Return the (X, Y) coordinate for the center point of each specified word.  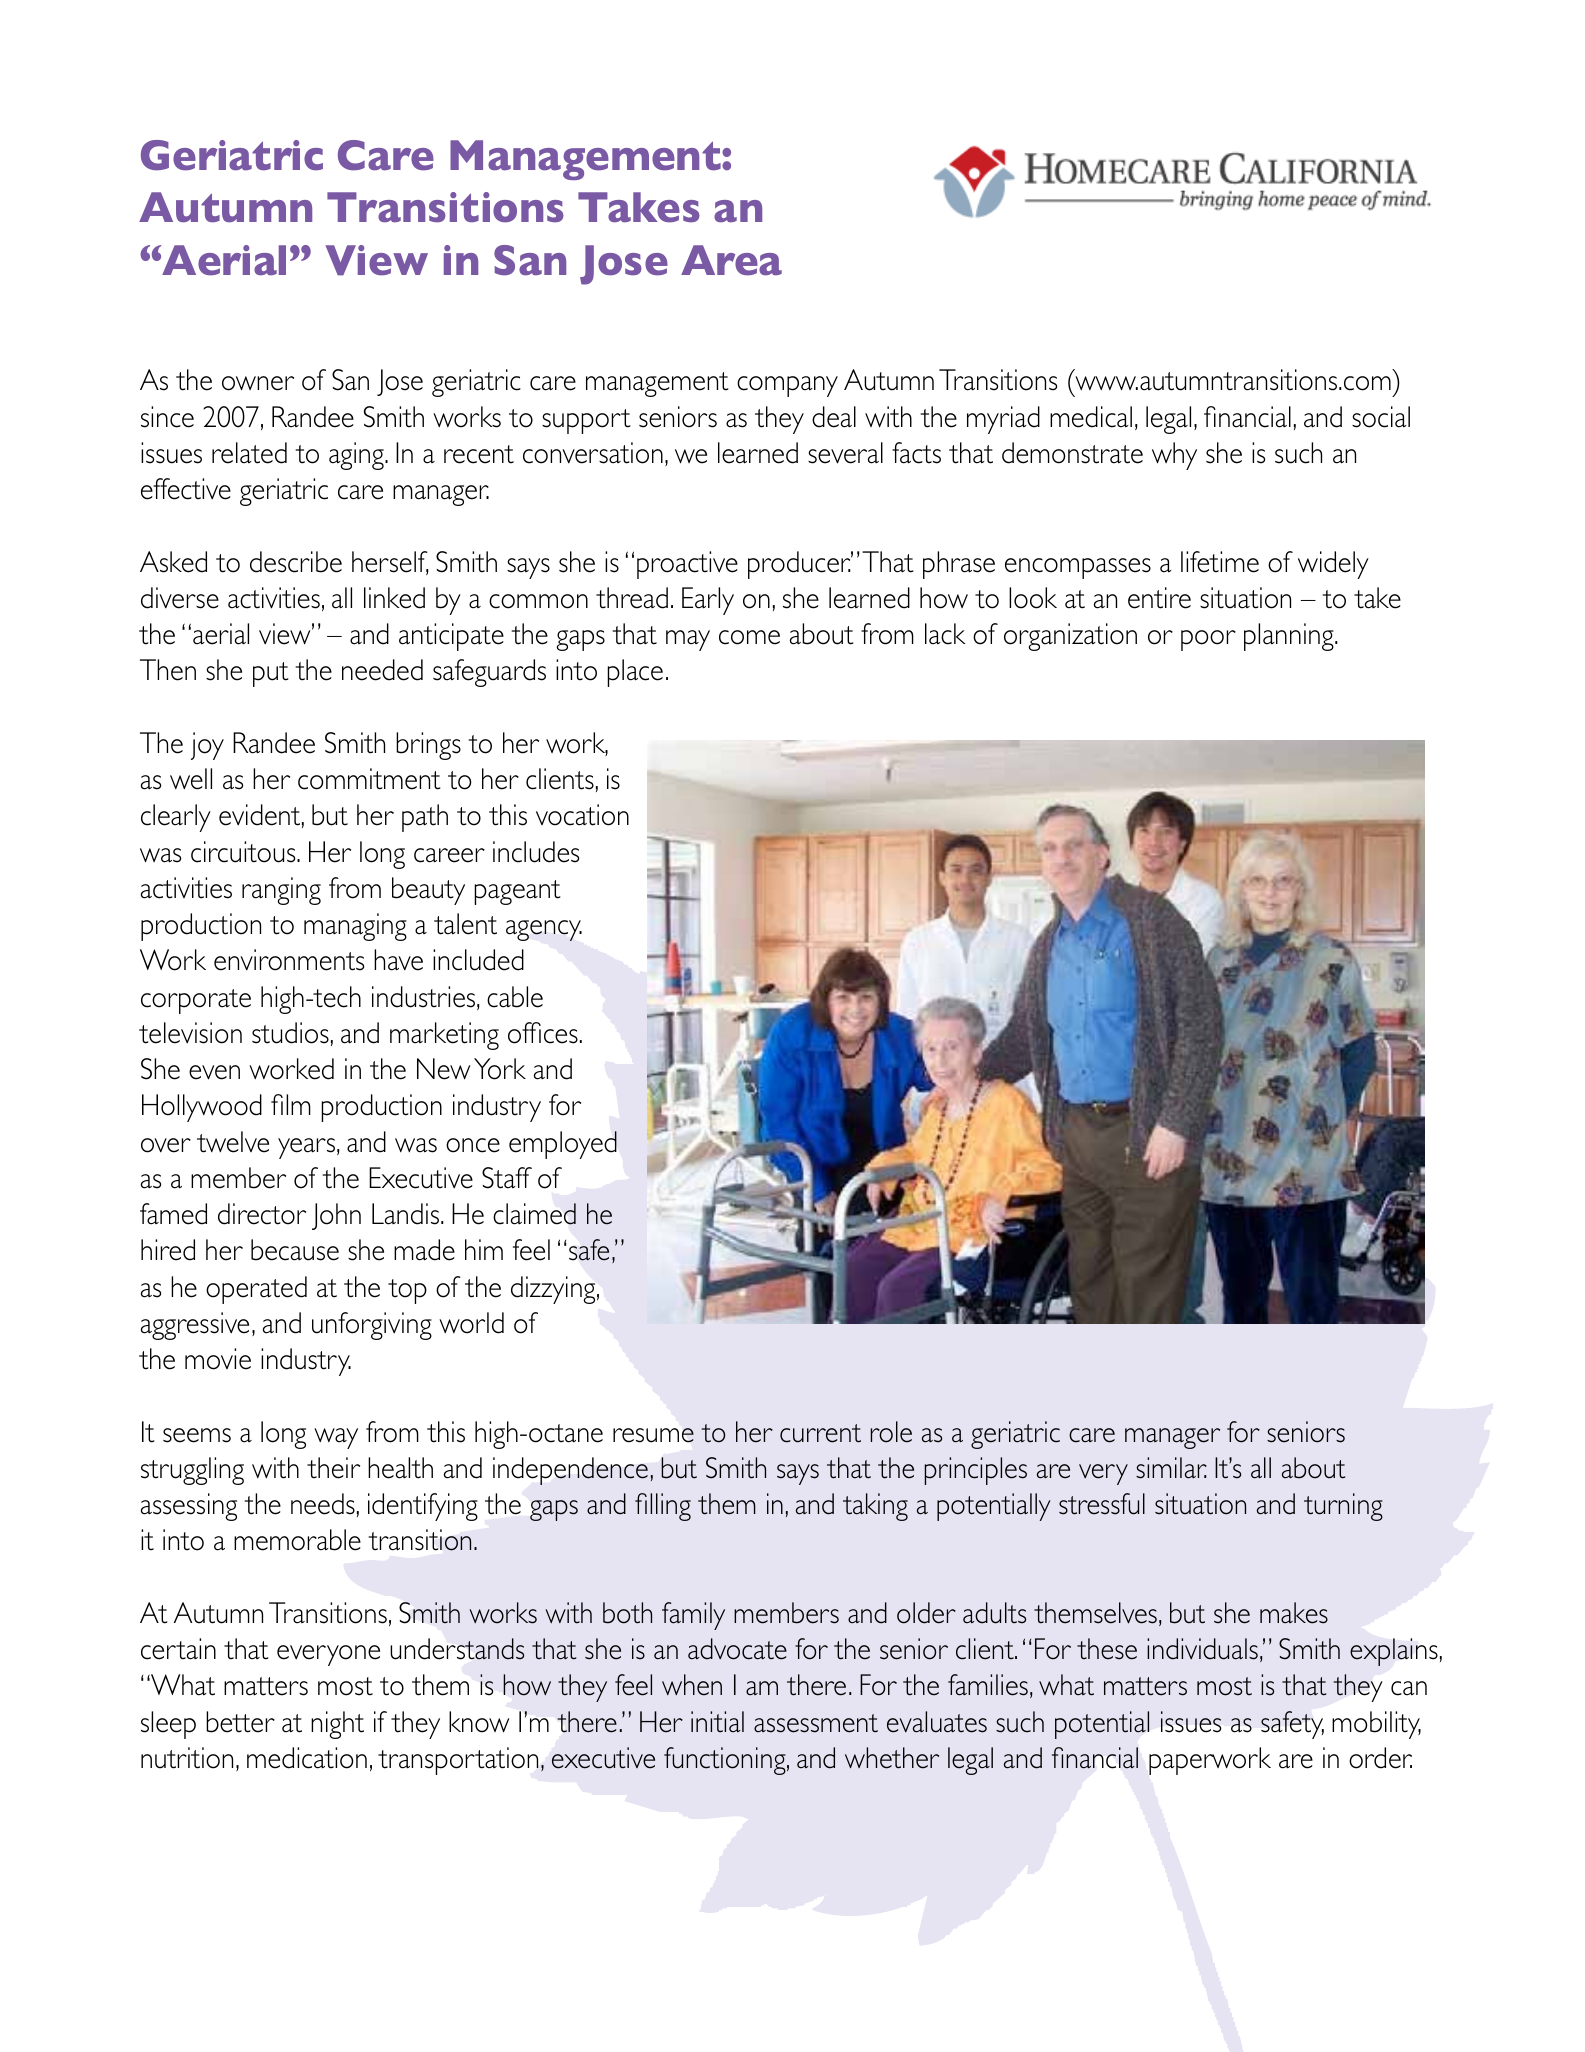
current (820, 1433)
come (749, 637)
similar (1171, 1468)
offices (543, 1033)
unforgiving (372, 1326)
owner (258, 383)
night (337, 1725)
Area (731, 260)
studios (290, 1033)
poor (1208, 640)
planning (1290, 637)
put (271, 674)
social (1381, 417)
